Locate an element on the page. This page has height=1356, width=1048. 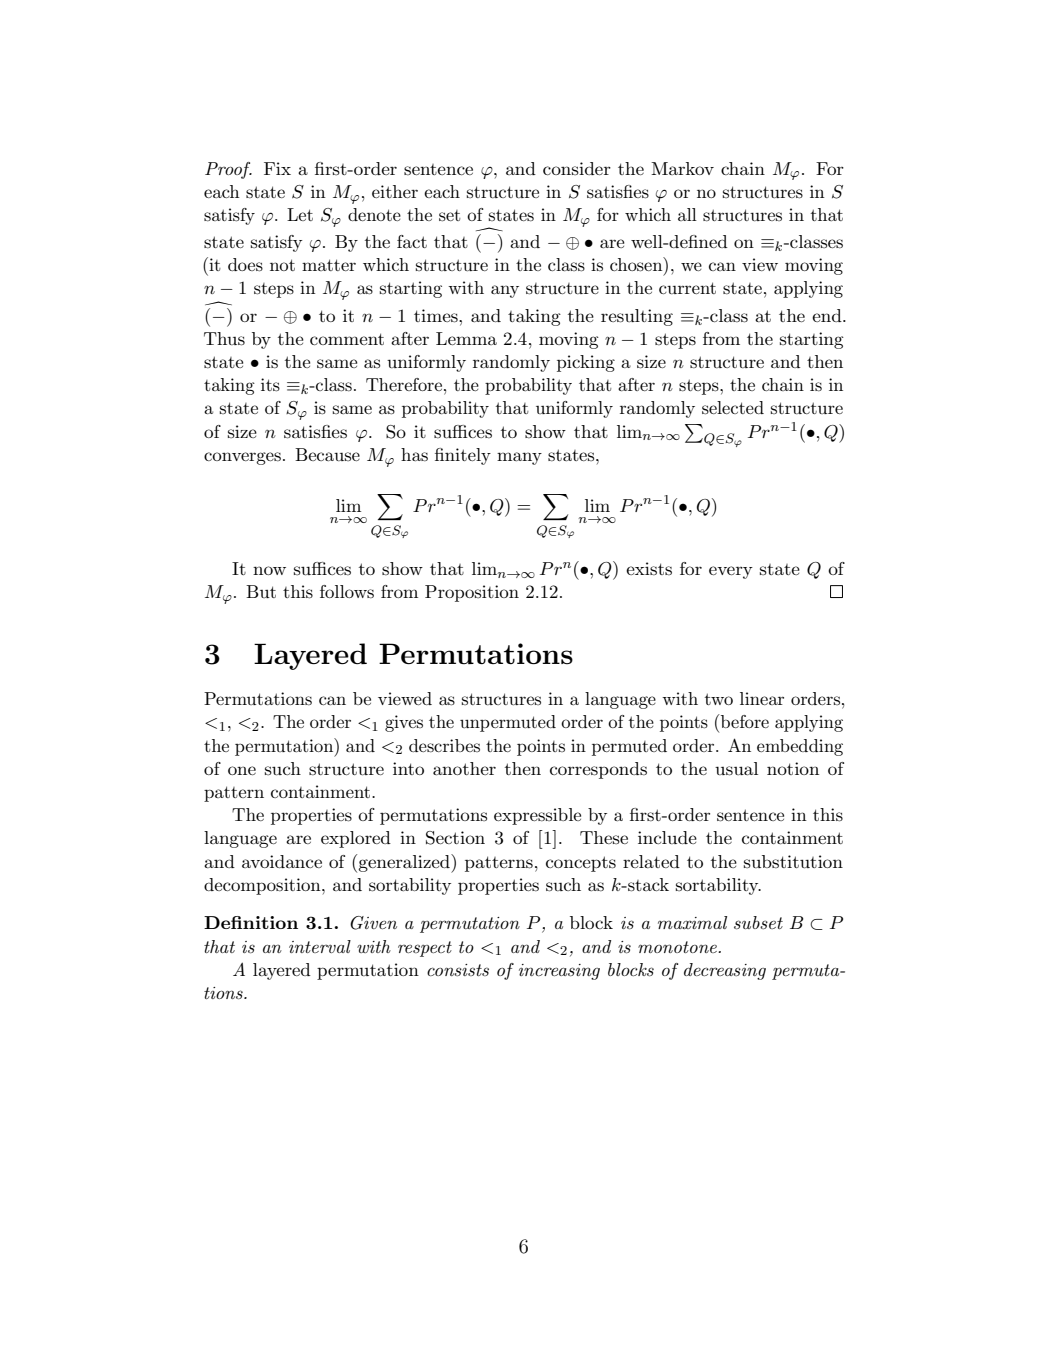
interval is located at coordinates (320, 946).
